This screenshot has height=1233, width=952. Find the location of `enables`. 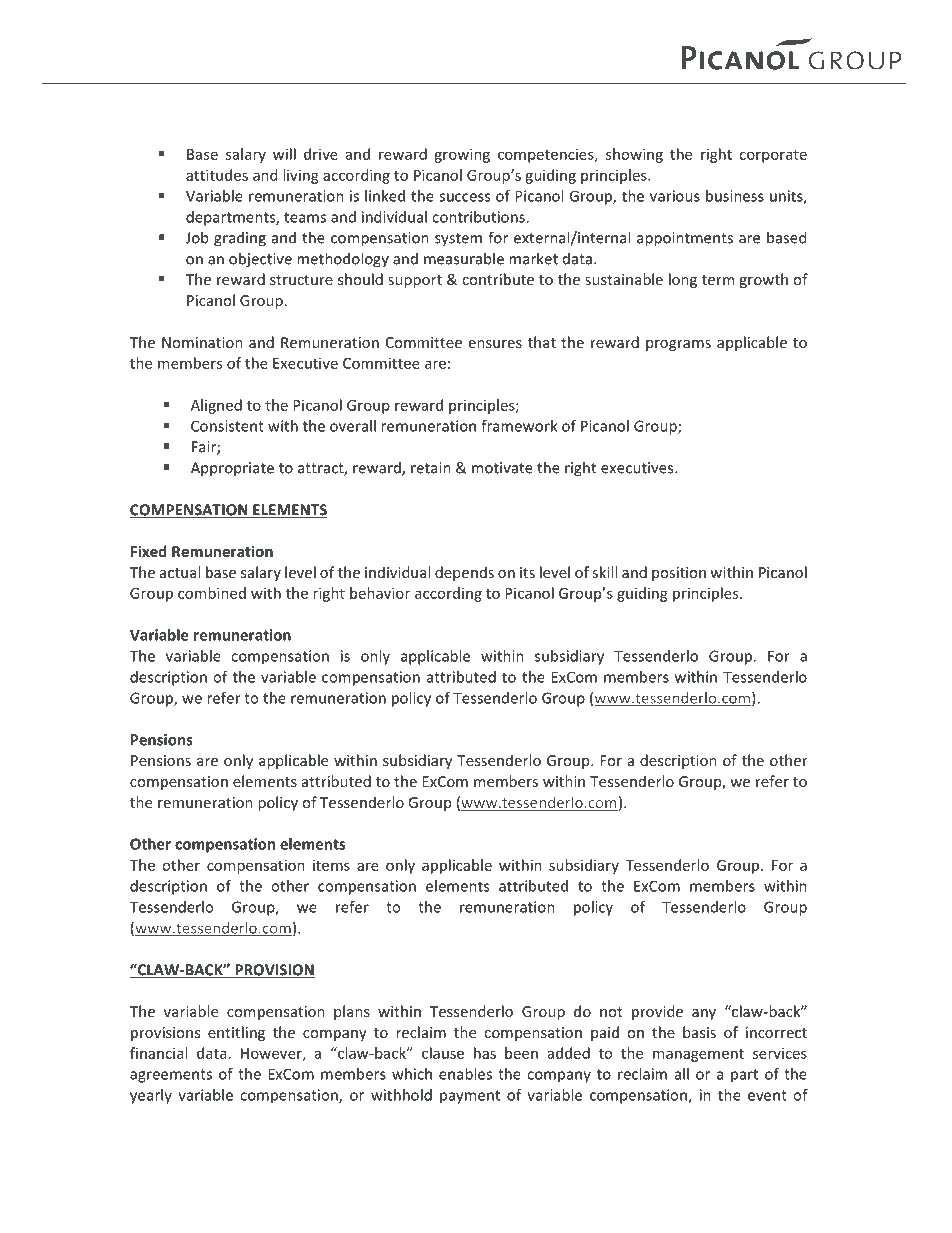

enables is located at coordinates (465, 1074).
